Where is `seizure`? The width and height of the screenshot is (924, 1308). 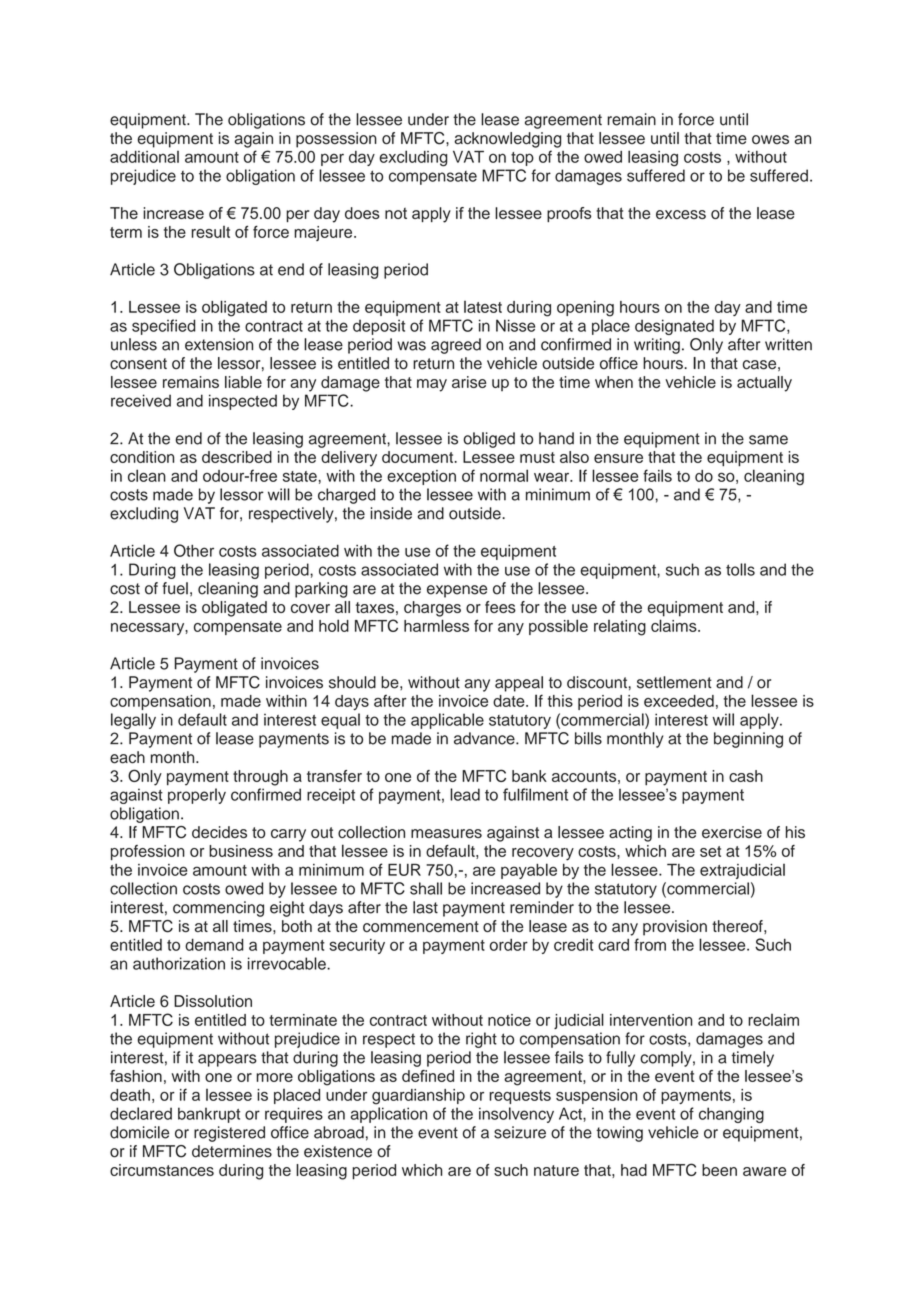
seizure is located at coordinates (520, 1132).
